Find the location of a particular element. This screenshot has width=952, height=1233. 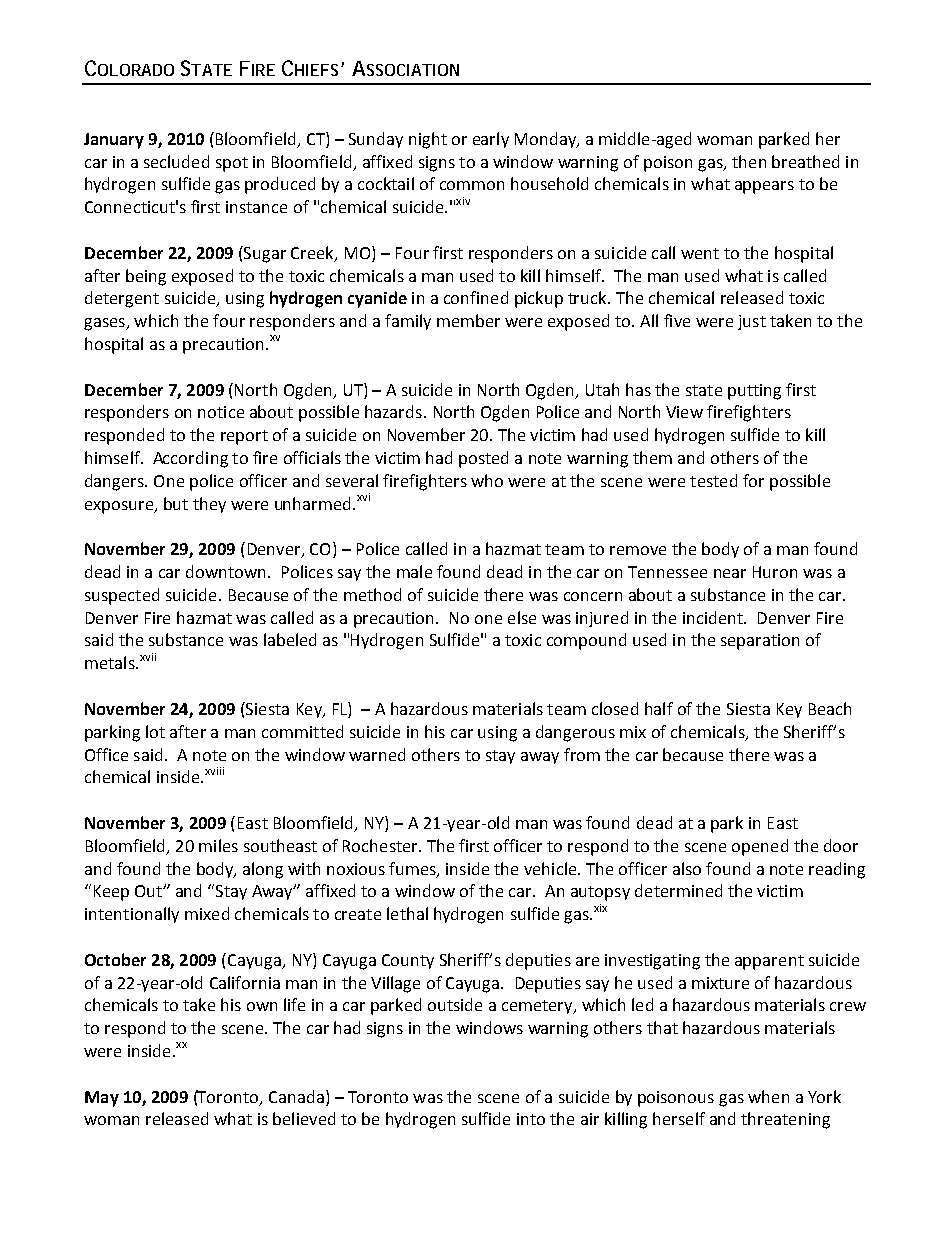

else is located at coordinates (522, 617).
